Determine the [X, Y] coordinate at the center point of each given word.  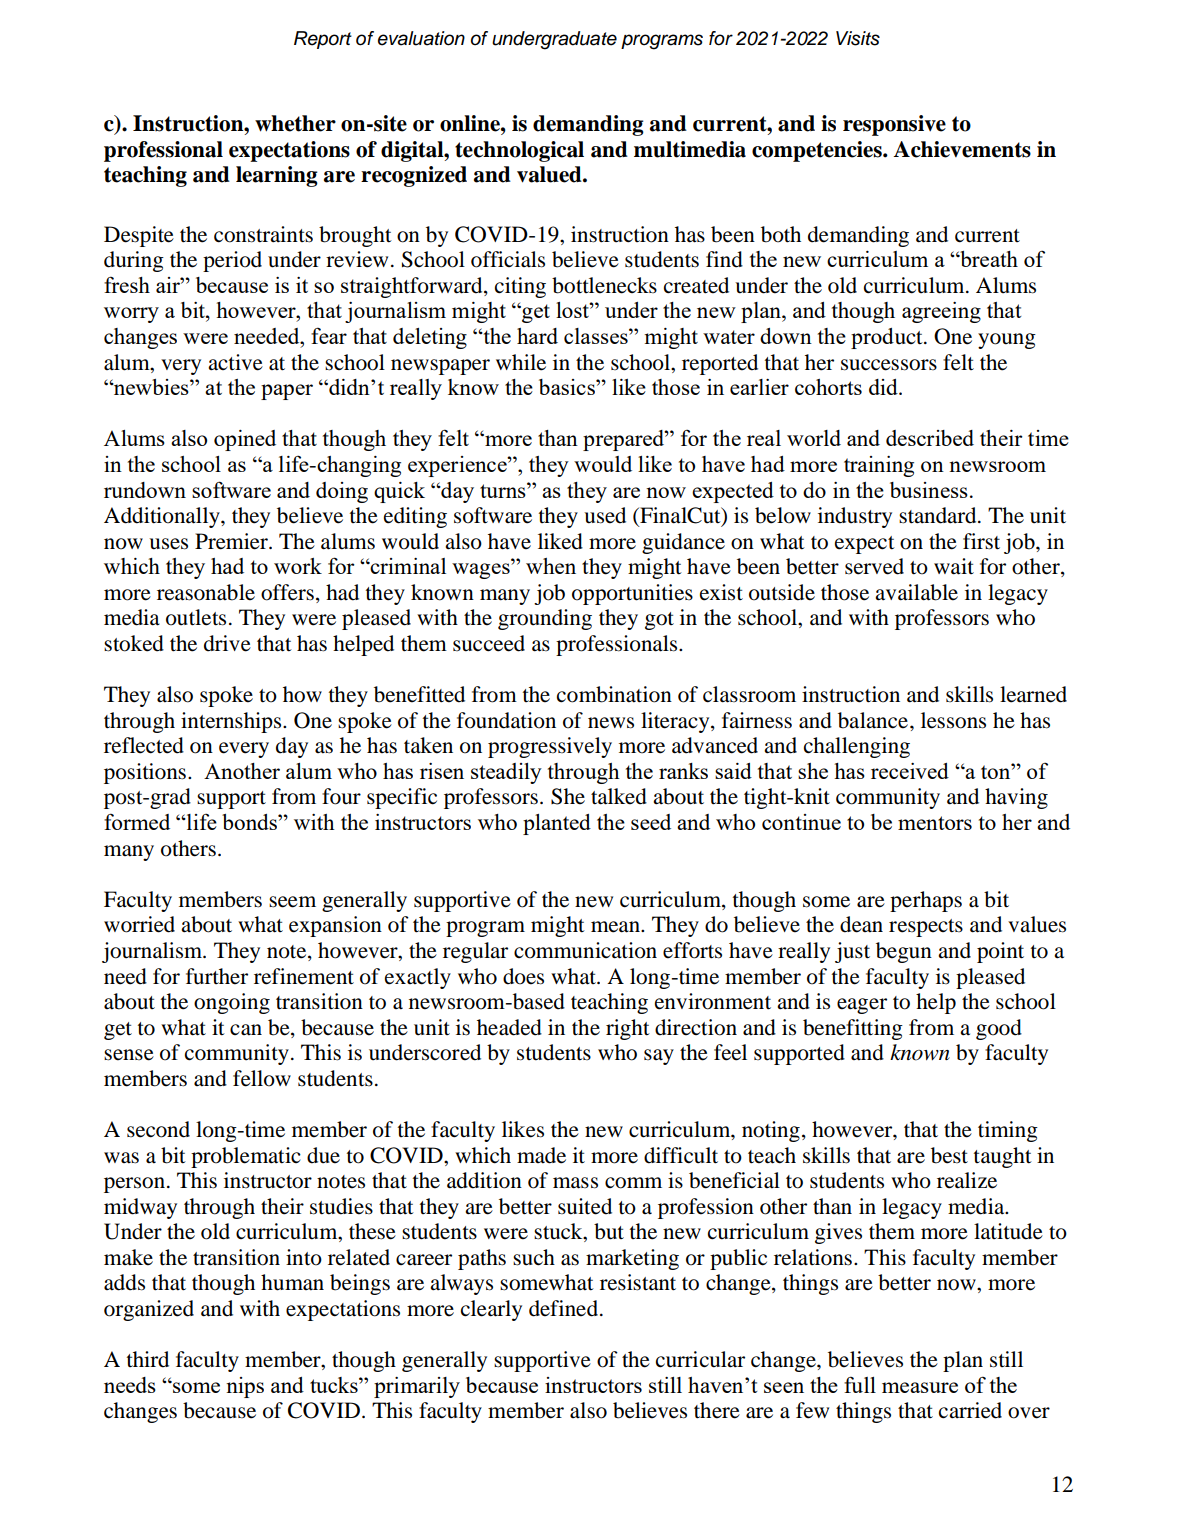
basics [568, 387]
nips [245, 1387]
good [999, 1029]
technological [519, 151]
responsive [894, 125]
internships [232, 722]
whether [295, 123]
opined [245, 440]
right [628, 1029]
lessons [953, 720]
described [930, 438]
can [246, 1029]
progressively [550, 747]
